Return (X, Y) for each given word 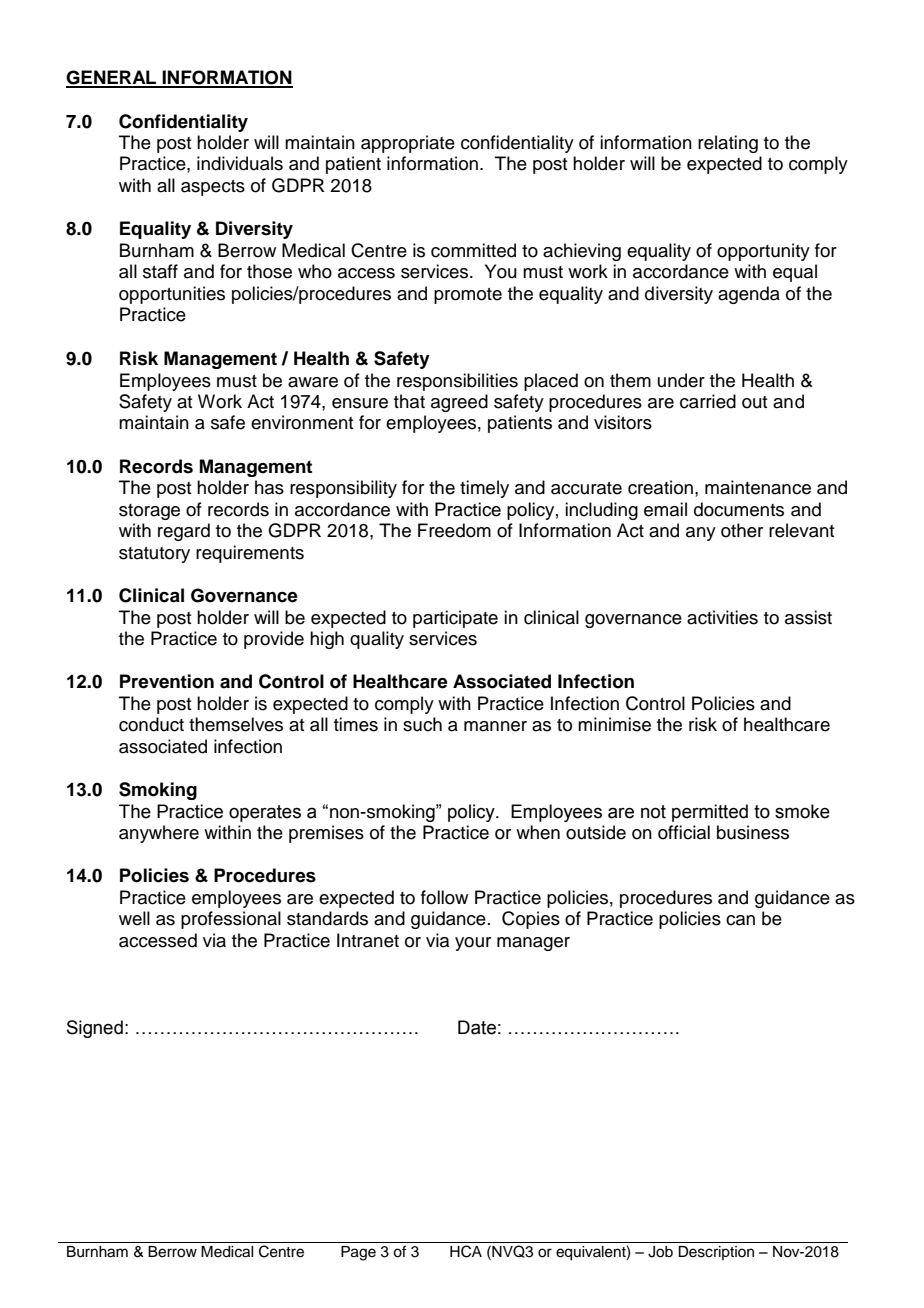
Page (358, 1253)
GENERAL (112, 78)
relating (728, 144)
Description (716, 1253)
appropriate (408, 144)
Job (660, 1252)
